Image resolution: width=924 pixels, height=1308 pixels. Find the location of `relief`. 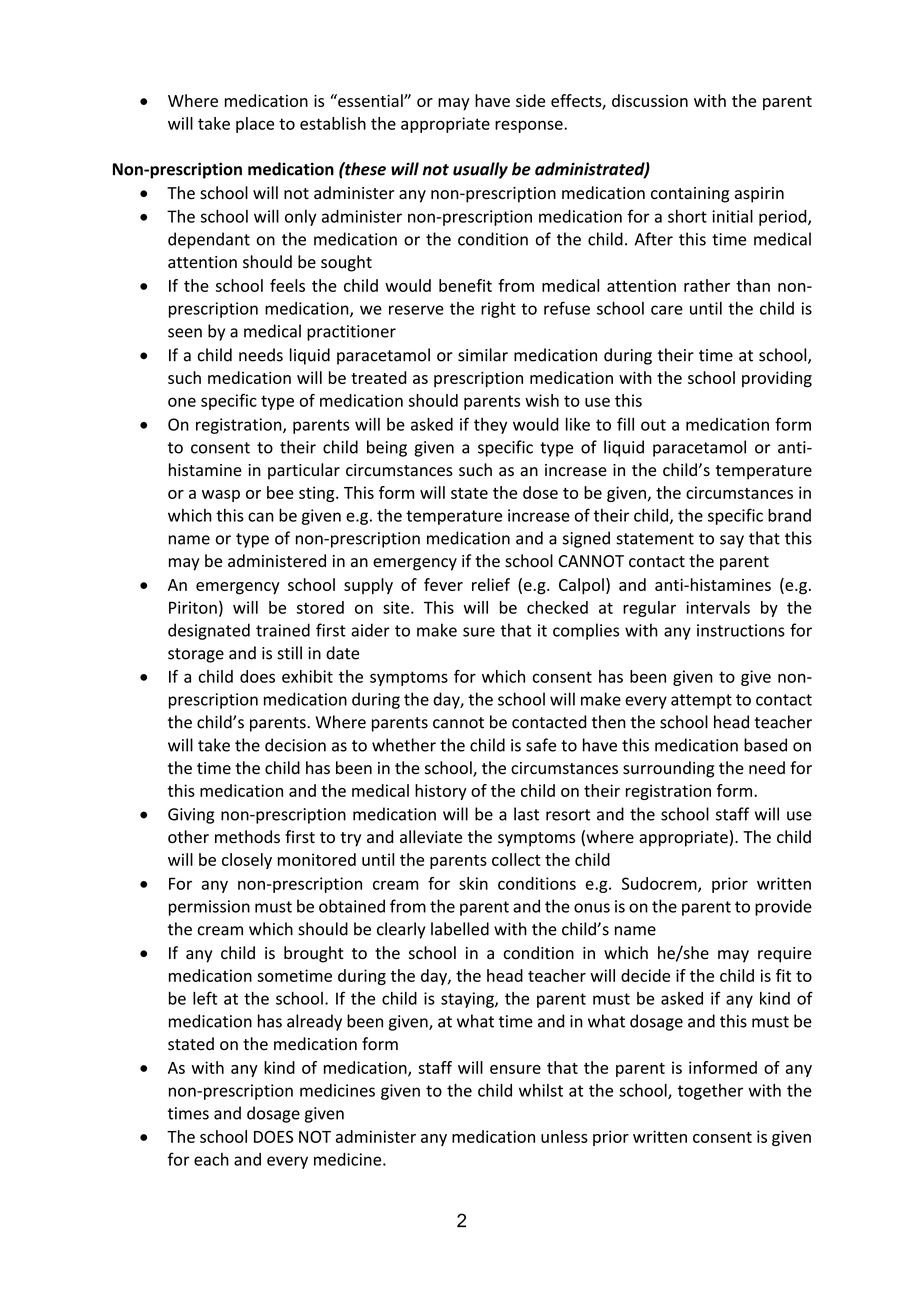

relief is located at coordinates (491, 584).
